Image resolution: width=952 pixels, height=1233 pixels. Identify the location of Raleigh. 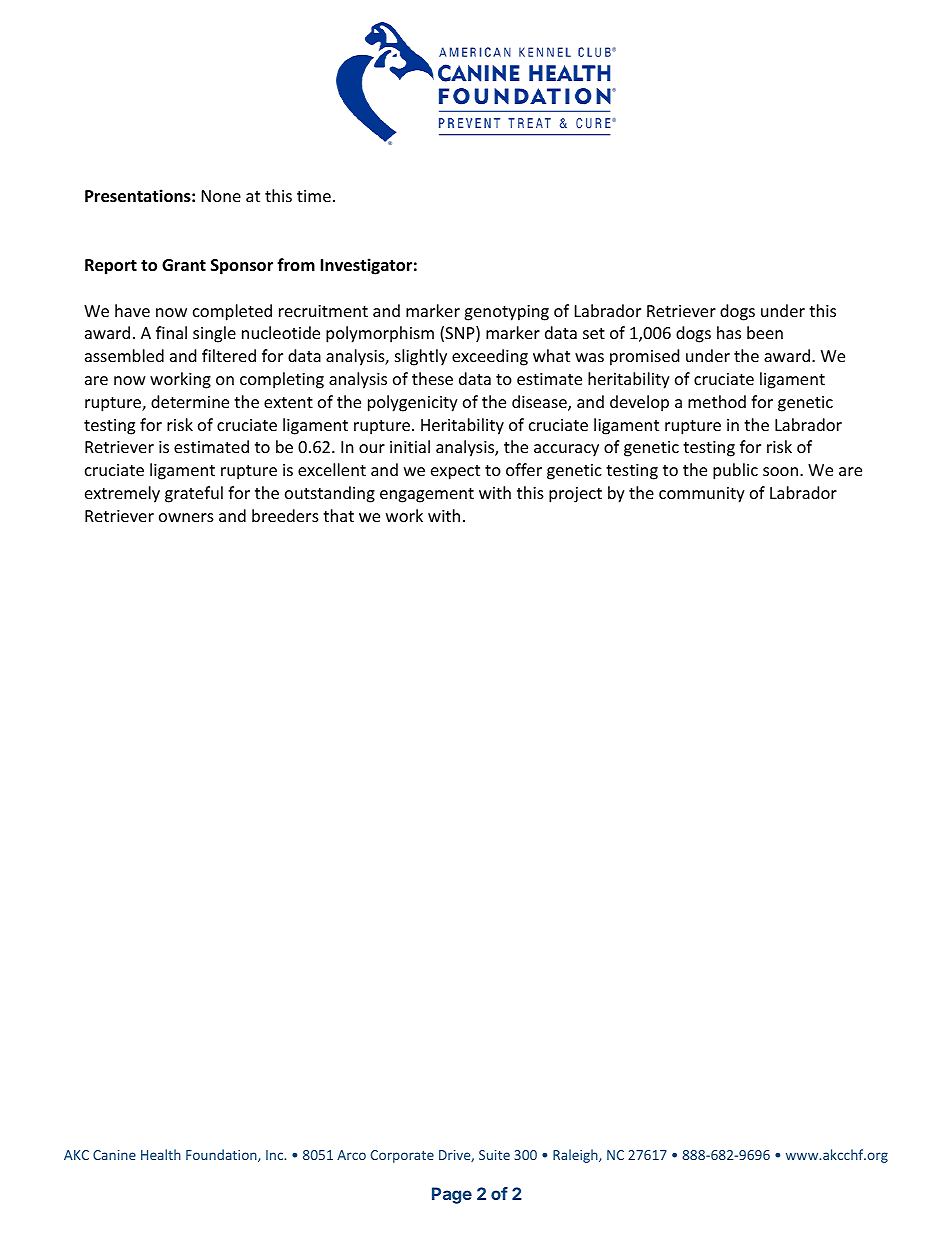
(576, 1156).
